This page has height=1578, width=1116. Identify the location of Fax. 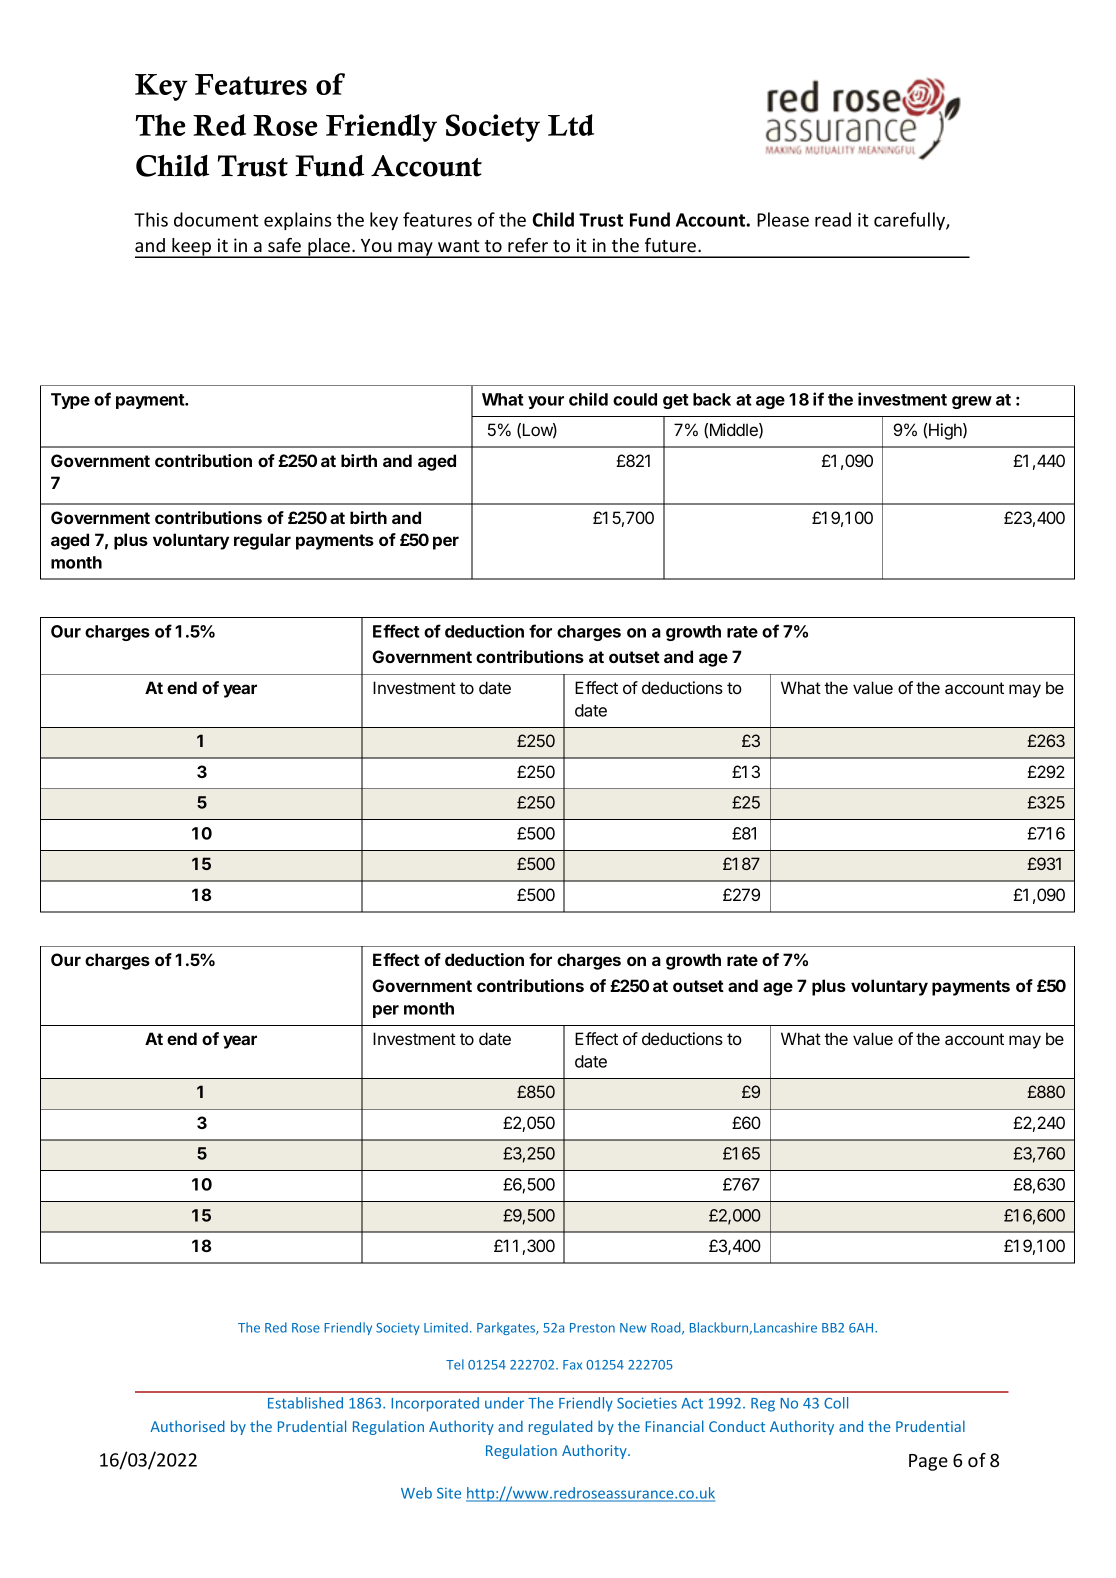
(572, 1365).
